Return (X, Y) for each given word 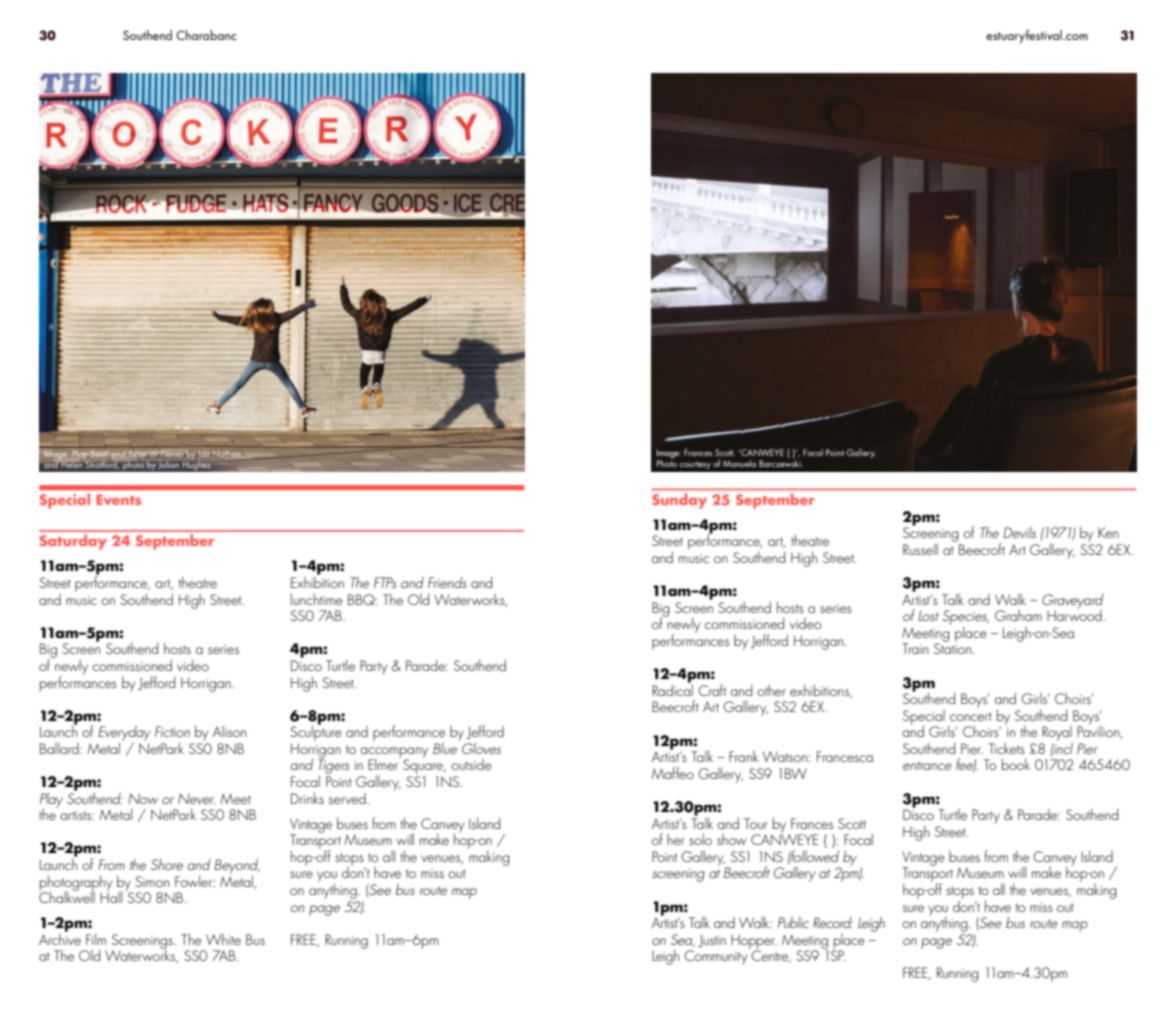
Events (118, 499)
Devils (1019, 532)
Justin (712, 940)
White (223, 939)
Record (833, 922)
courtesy (695, 465)
